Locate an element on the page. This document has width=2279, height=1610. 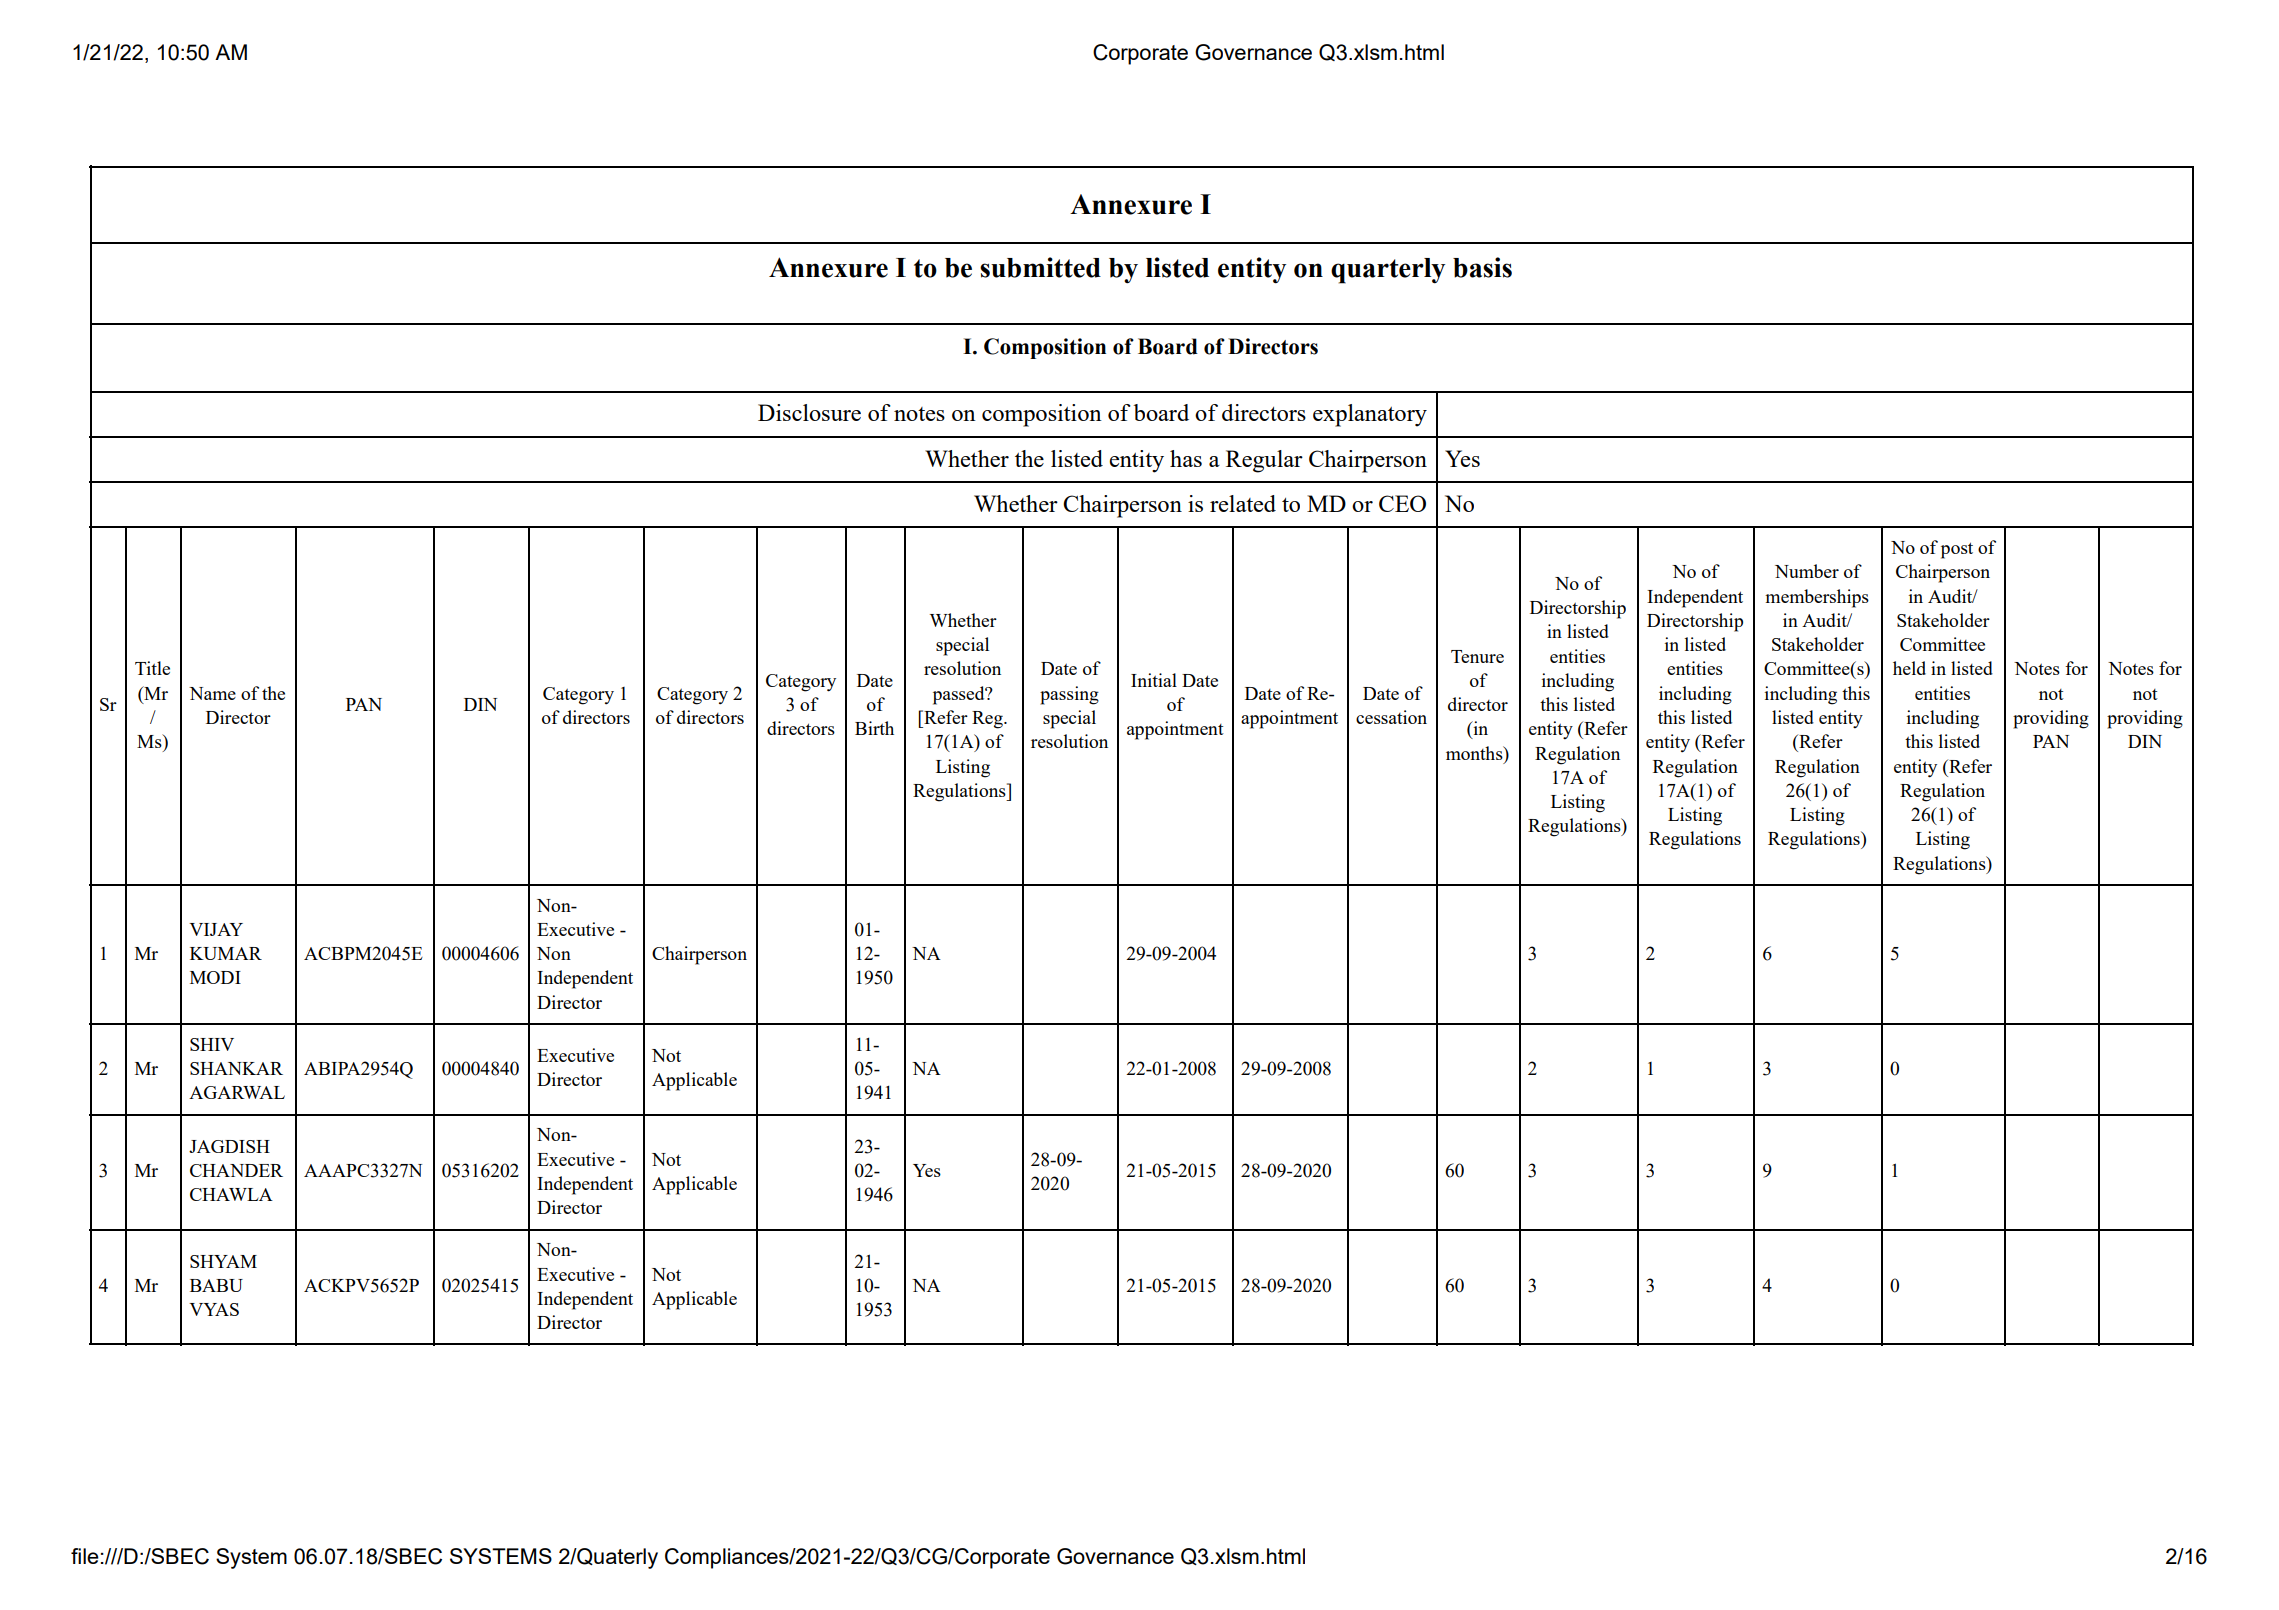
memberships is located at coordinates (1817, 598).
